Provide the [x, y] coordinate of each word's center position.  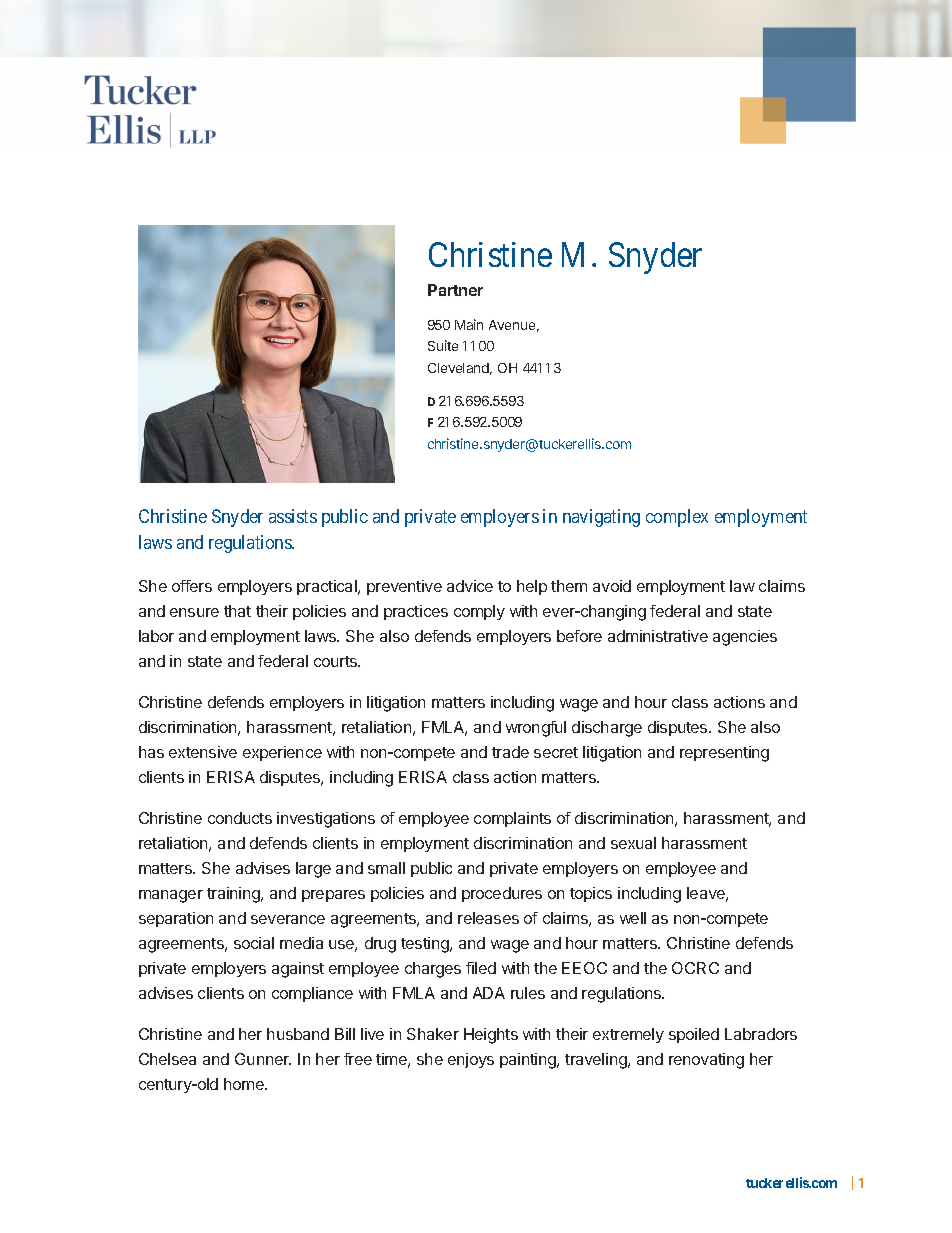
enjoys [471, 1060]
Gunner [263, 1059]
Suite [443, 345]
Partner [455, 290]
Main [469, 324]
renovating [706, 1061]
